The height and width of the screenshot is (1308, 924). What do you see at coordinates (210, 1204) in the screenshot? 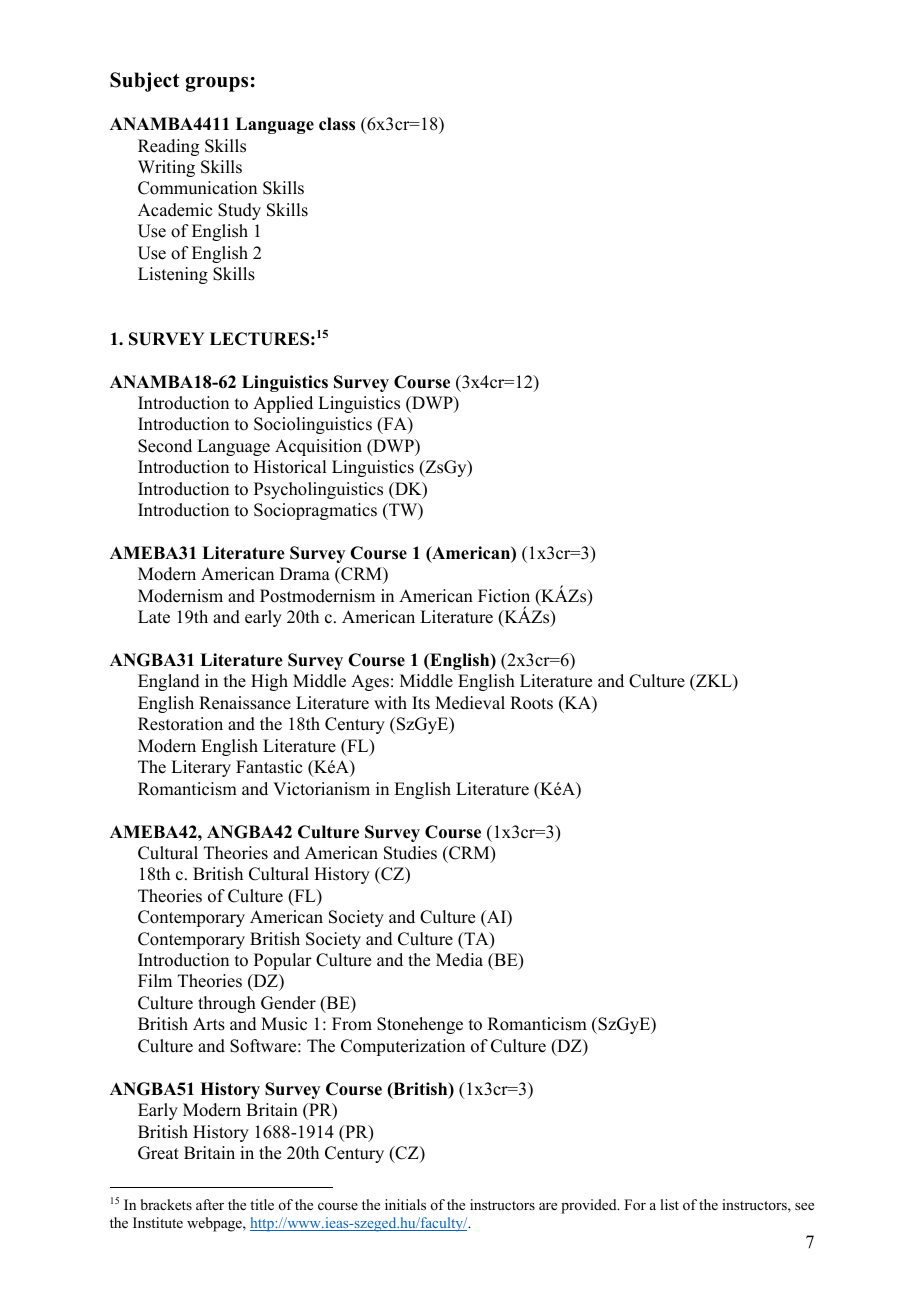
I see `after` at bounding box center [210, 1204].
